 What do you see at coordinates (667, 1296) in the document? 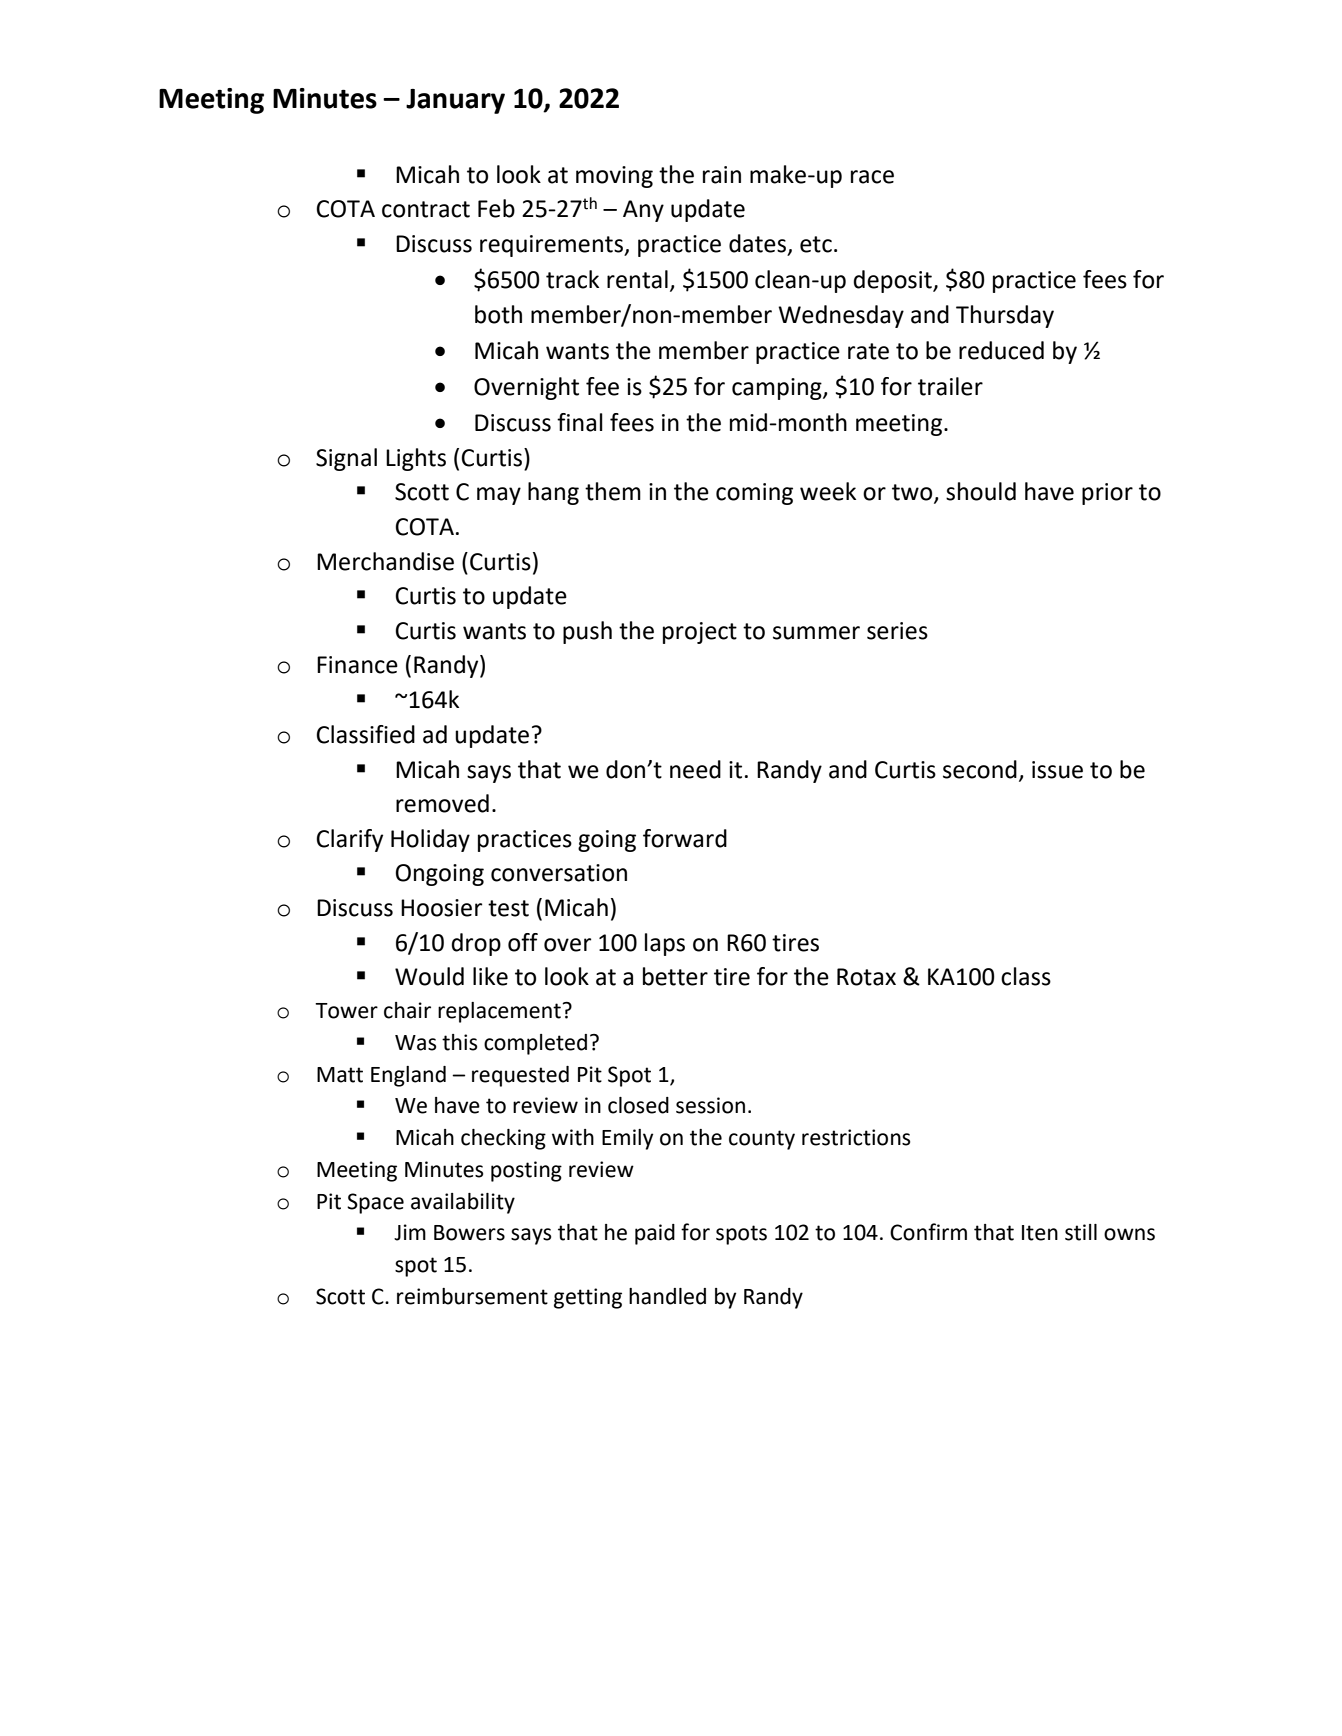
I see `handled` at bounding box center [667, 1296].
